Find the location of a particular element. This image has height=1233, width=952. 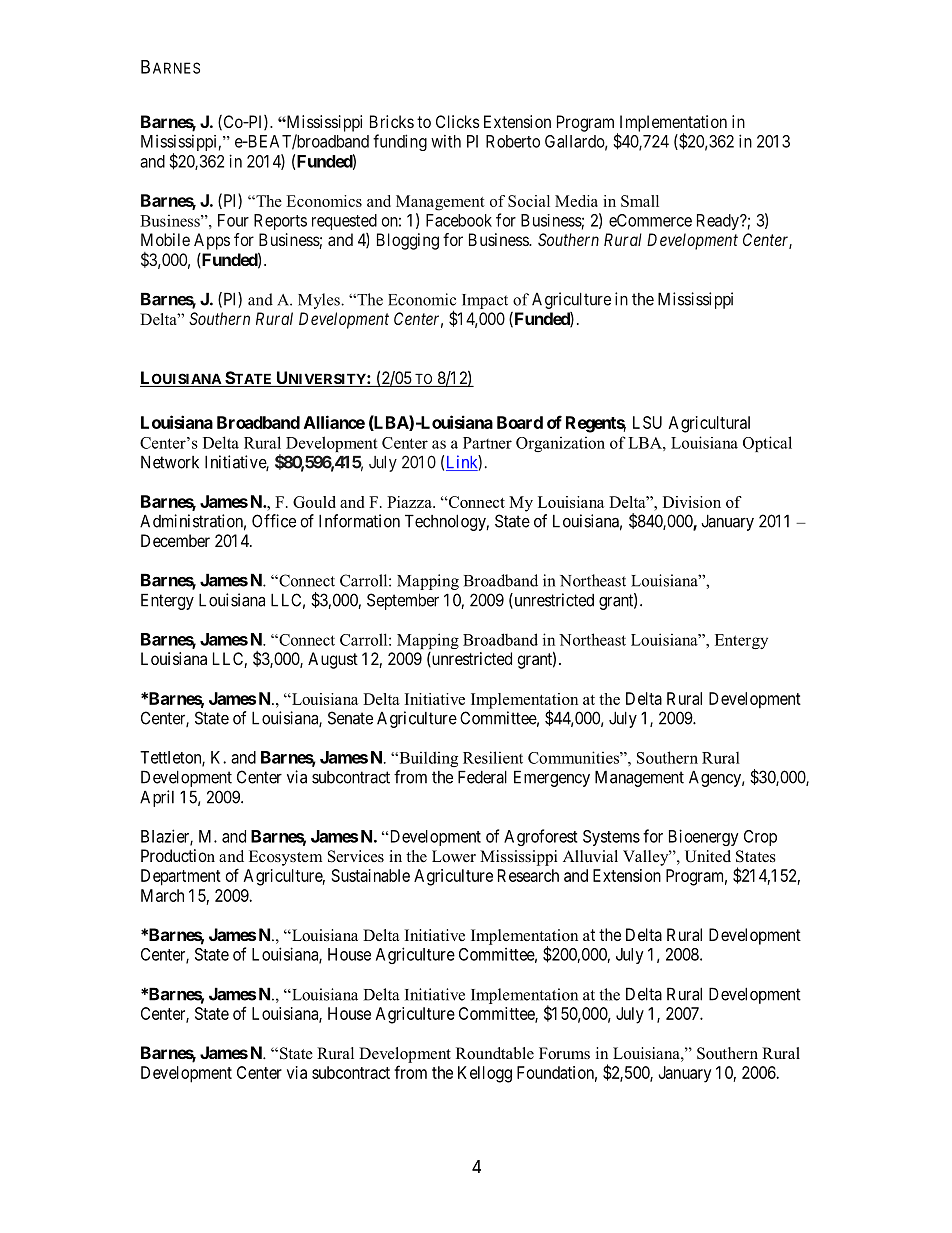

Division is located at coordinates (692, 502).
